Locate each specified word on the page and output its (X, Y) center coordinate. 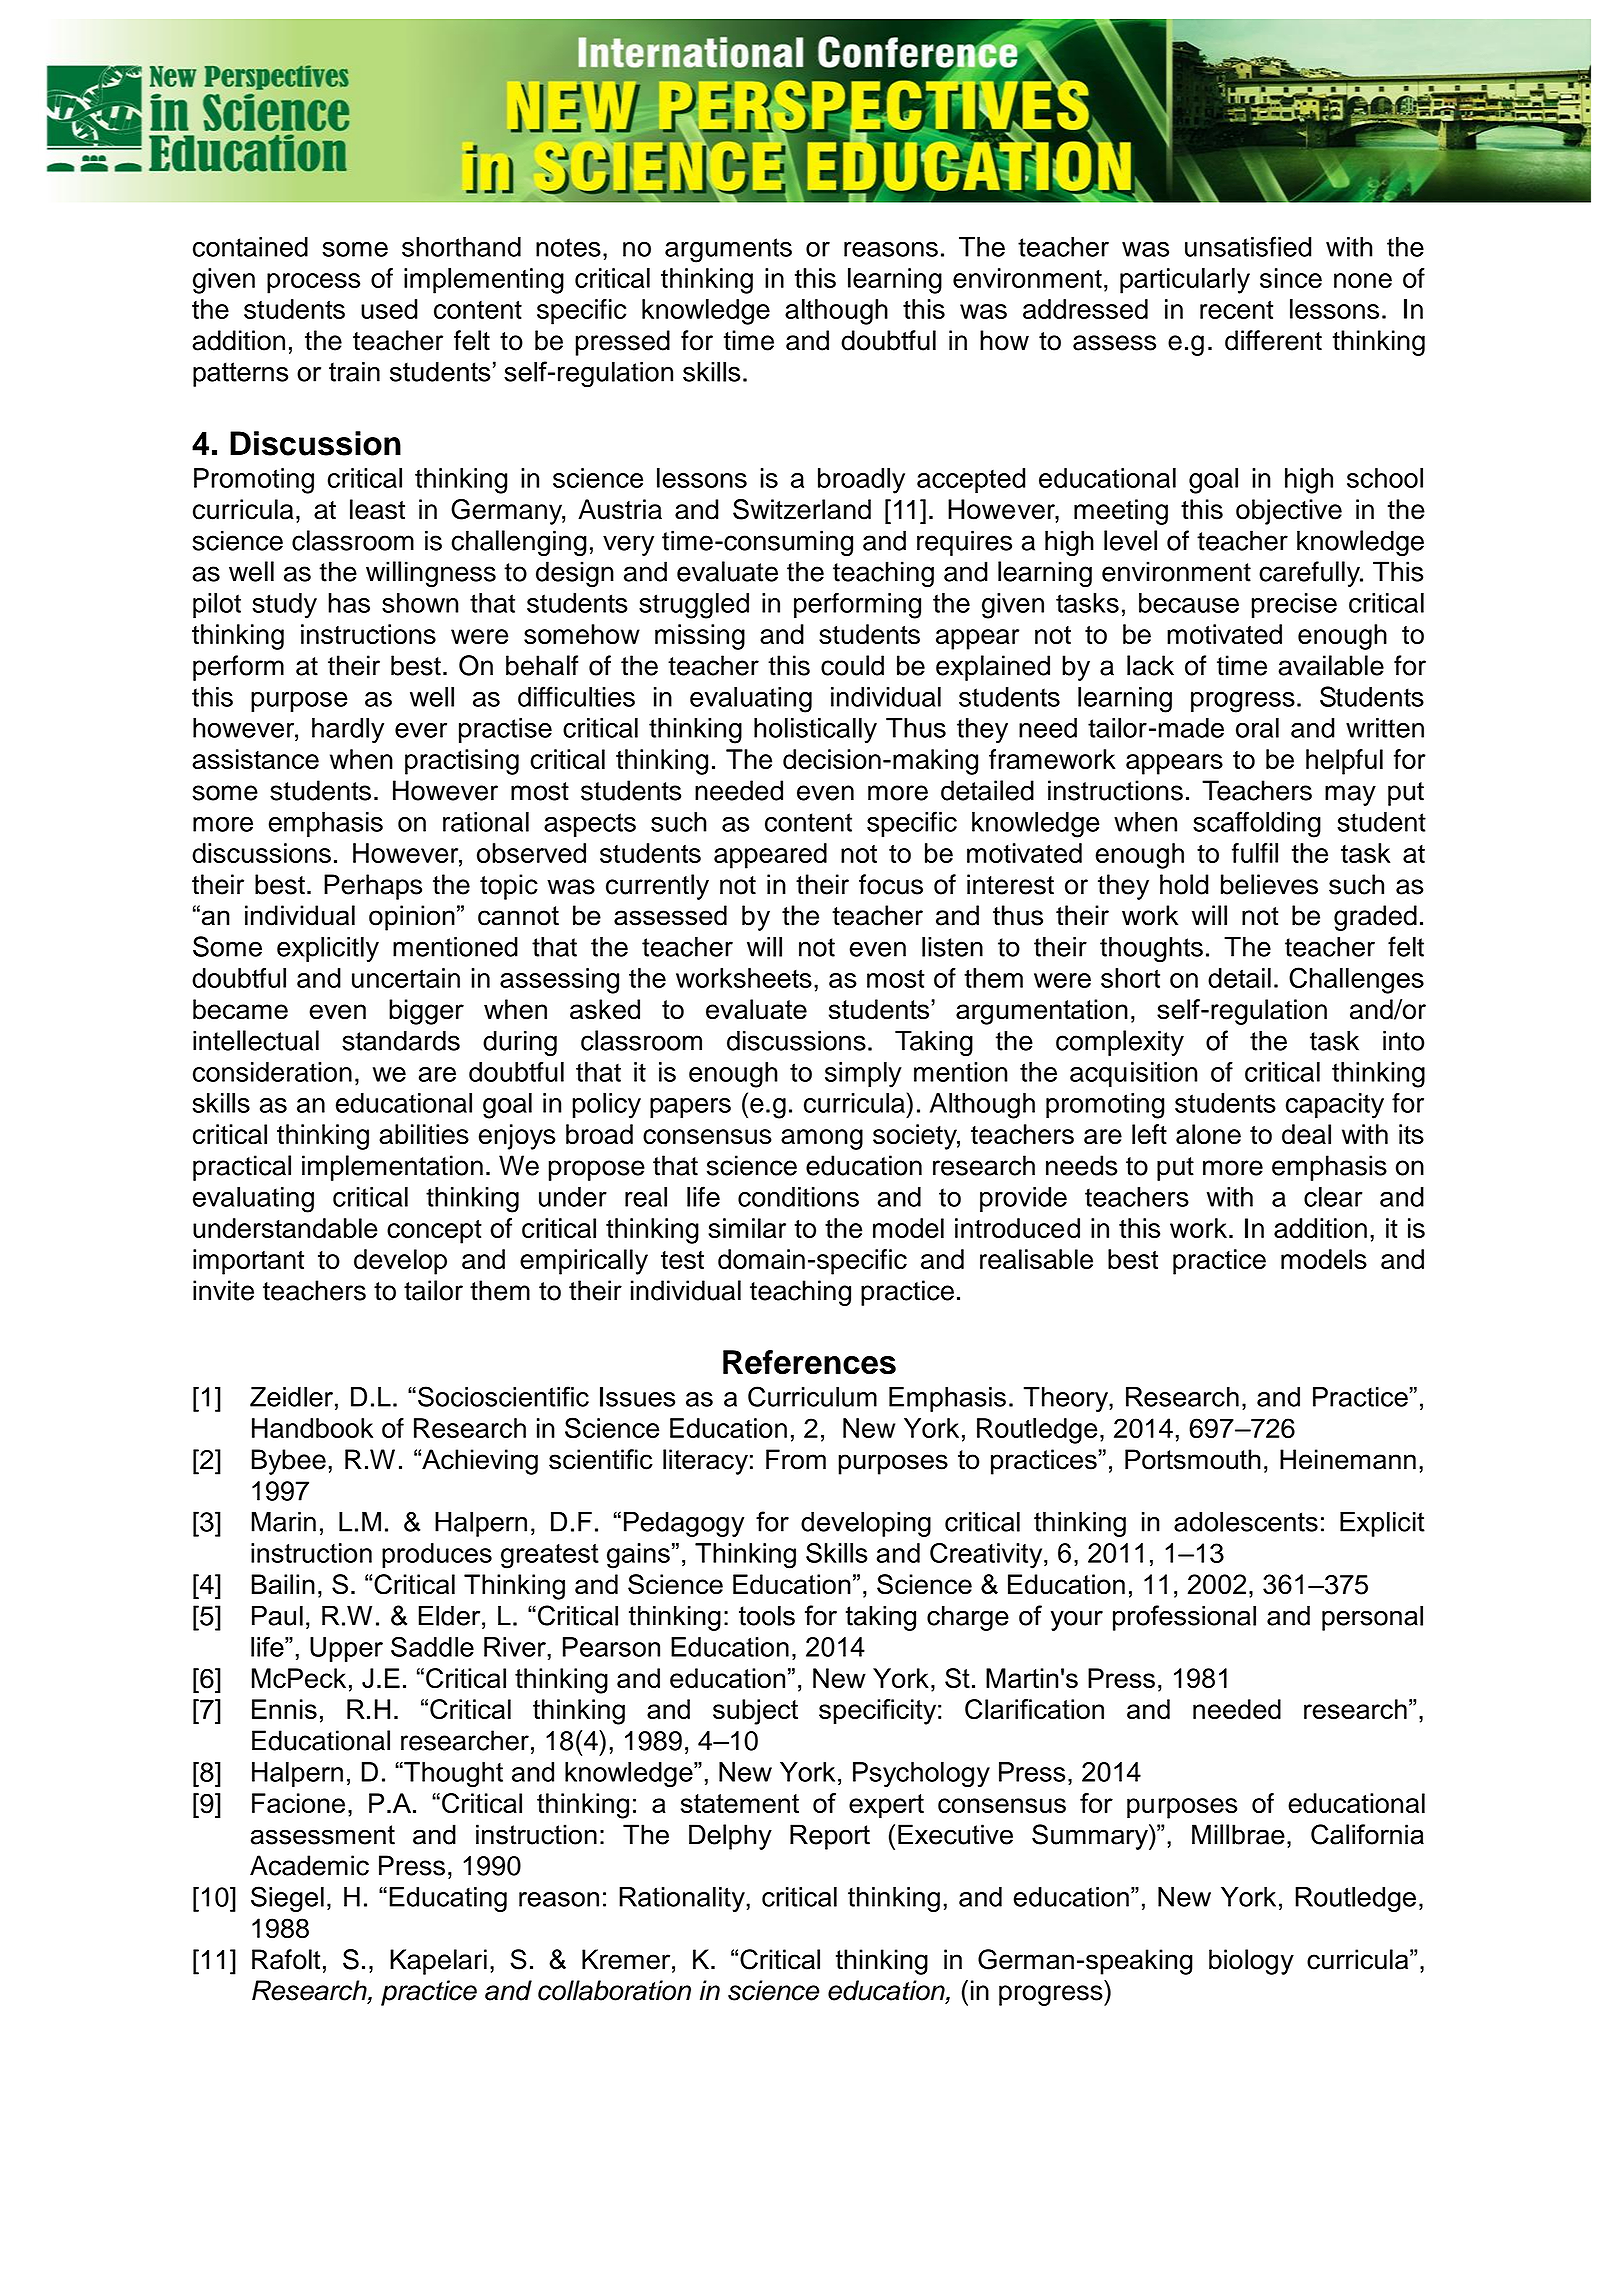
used (389, 309)
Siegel (287, 1899)
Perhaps (373, 887)
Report (830, 1837)
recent (1236, 310)
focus (891, 884)
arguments (728, 250)
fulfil (1255, 853)
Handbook (312, 1428)
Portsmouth (1193, 1459)
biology (1251, 1962)
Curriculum (812, 1396)
